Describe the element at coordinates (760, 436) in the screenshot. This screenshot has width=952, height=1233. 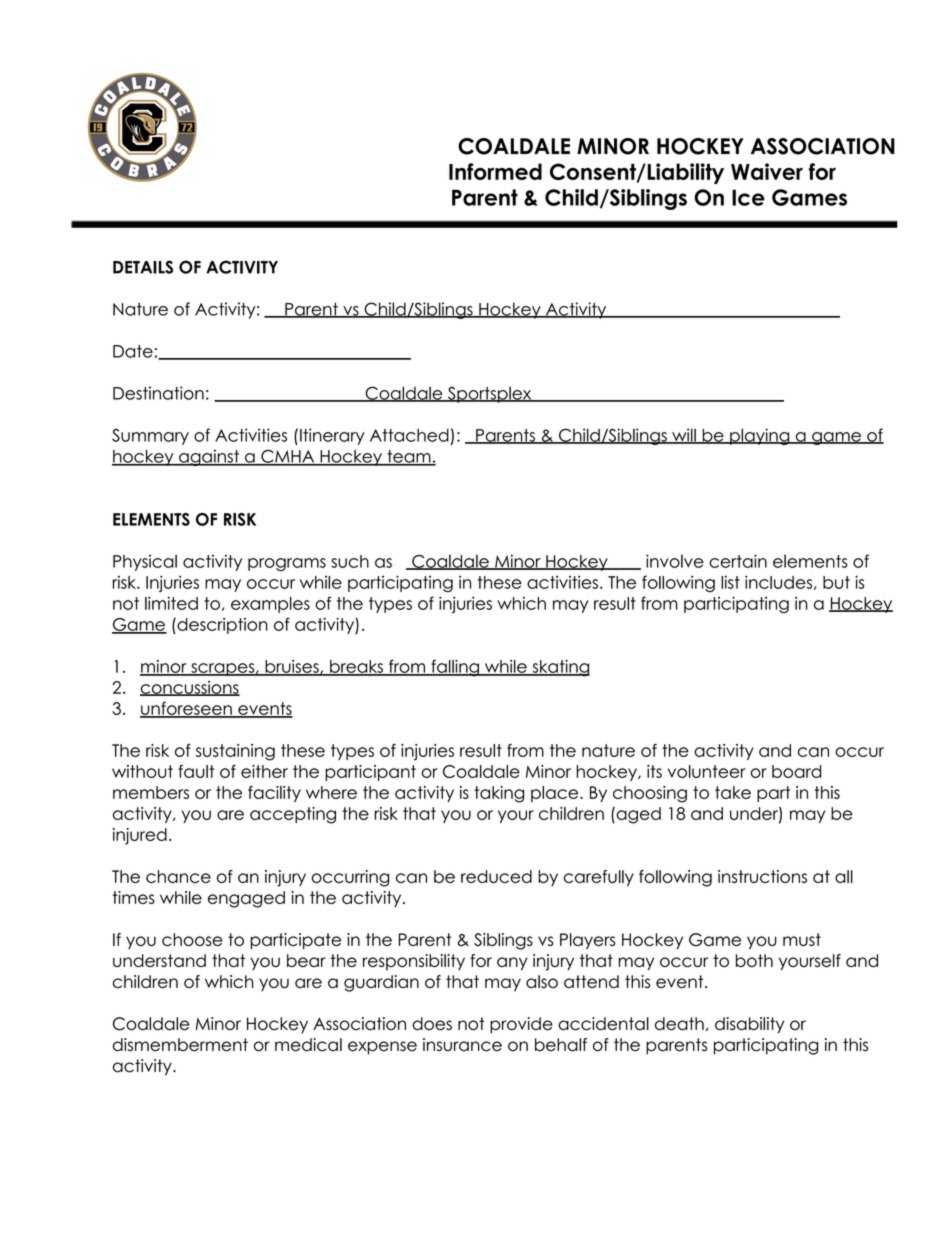
I see `playing` at that location.
